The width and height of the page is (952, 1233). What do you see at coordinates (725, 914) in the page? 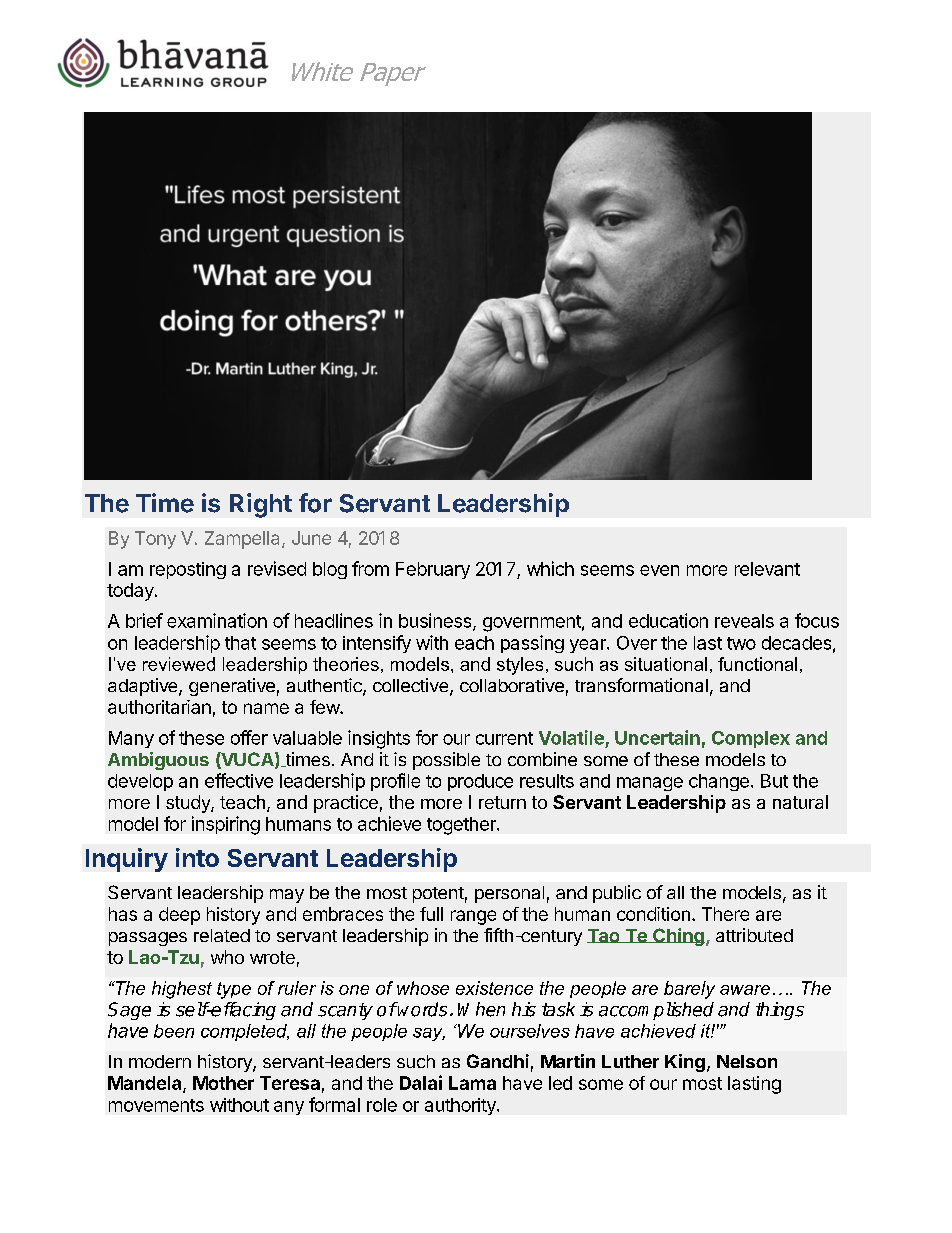
I see `There` at bounding box center [725, 914].
